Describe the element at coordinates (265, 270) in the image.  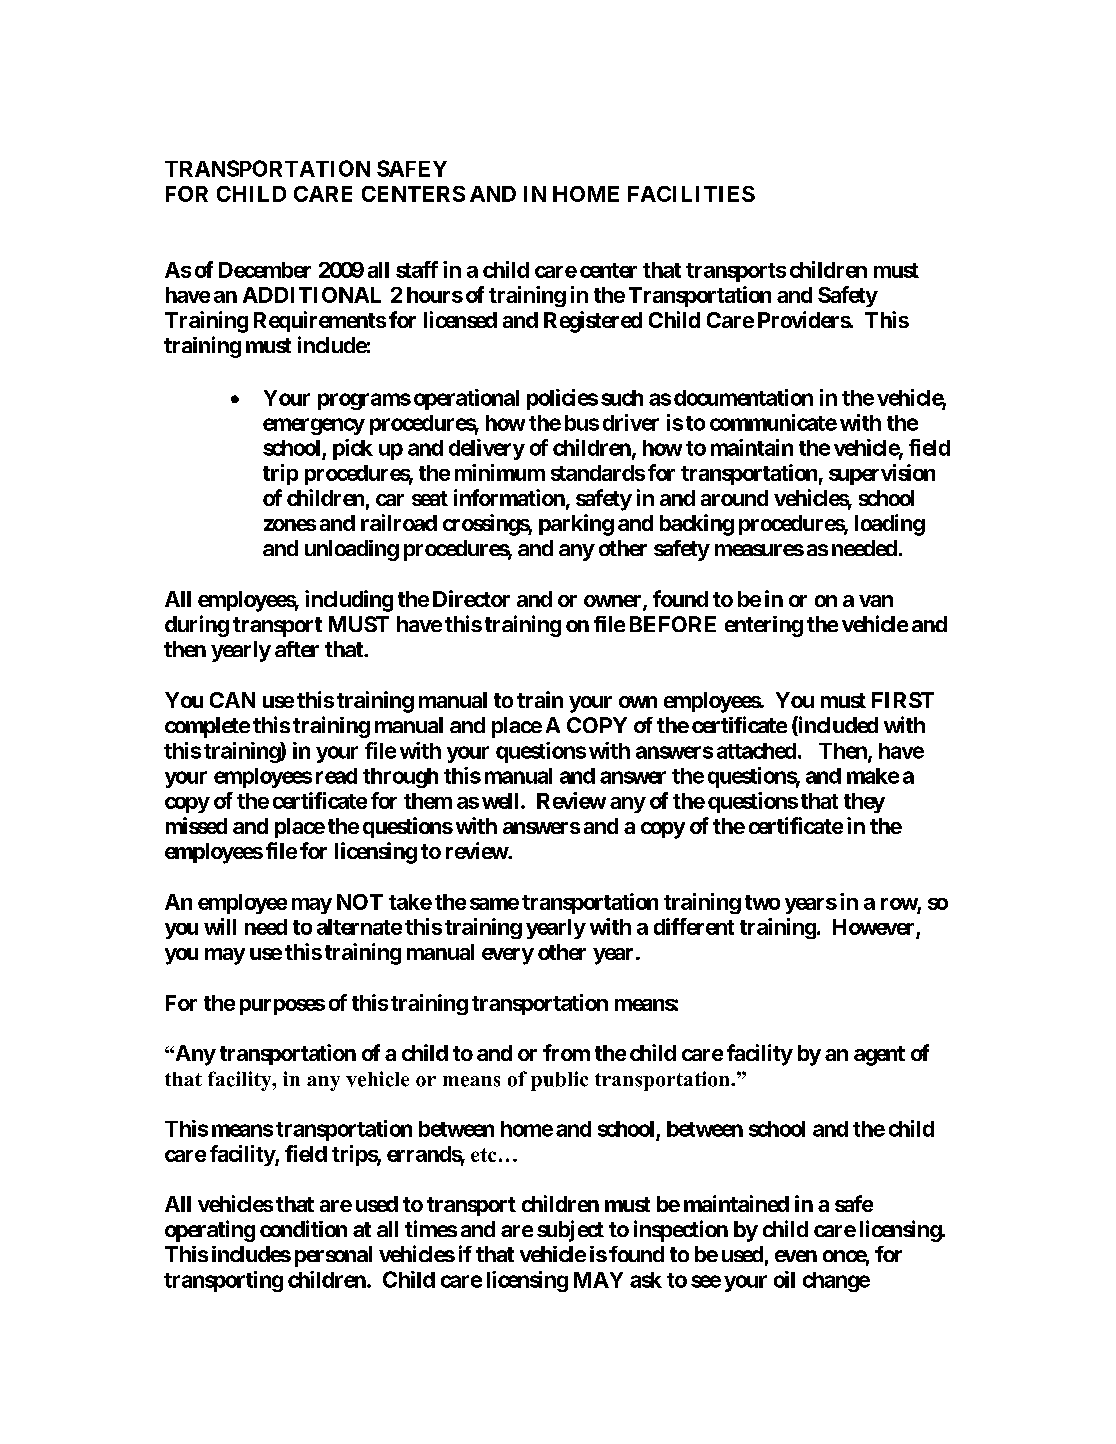
I see `December` at that location.
